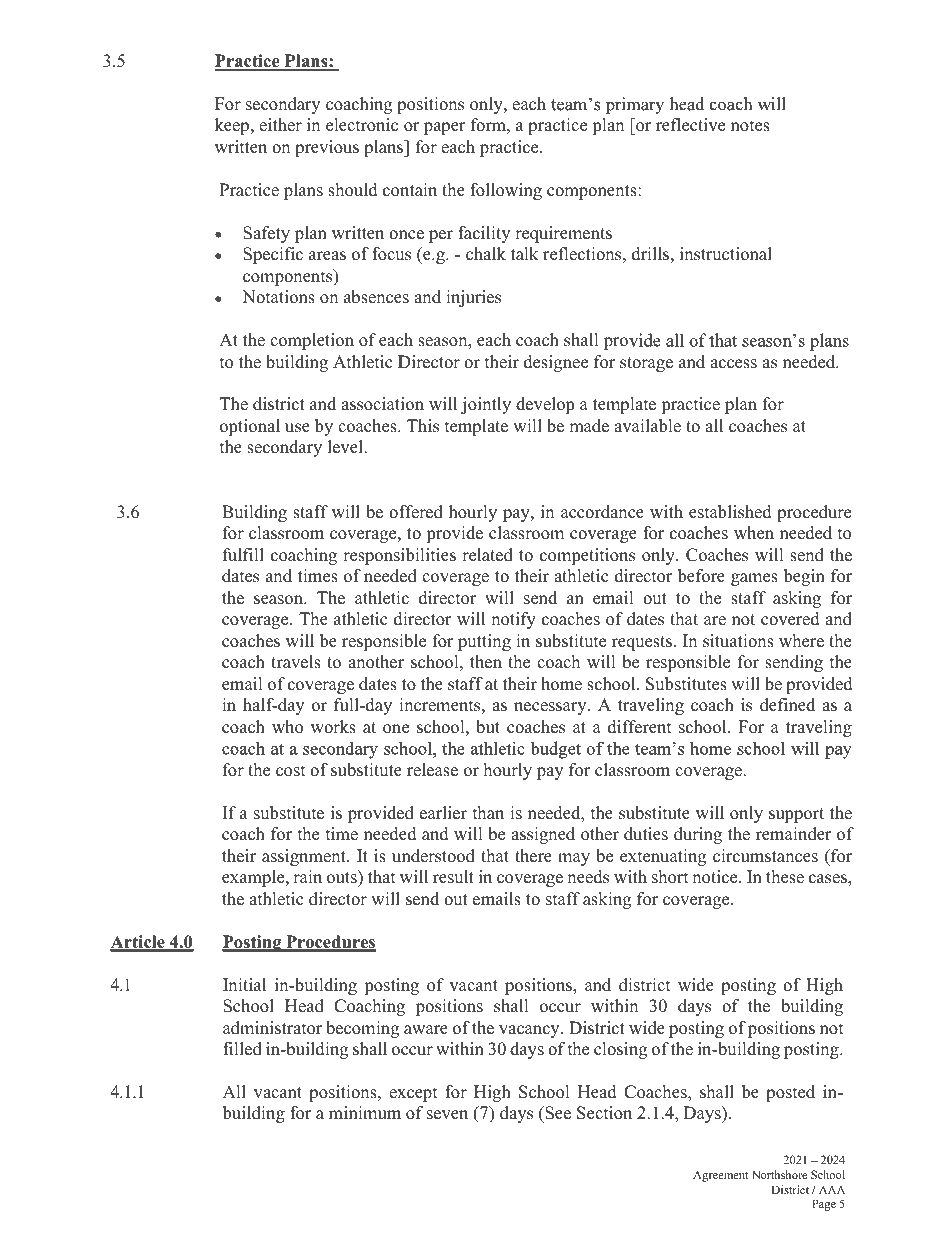 The width and height of the screenshot is (952, 1233). I want to click on following, so click(506, 191).
